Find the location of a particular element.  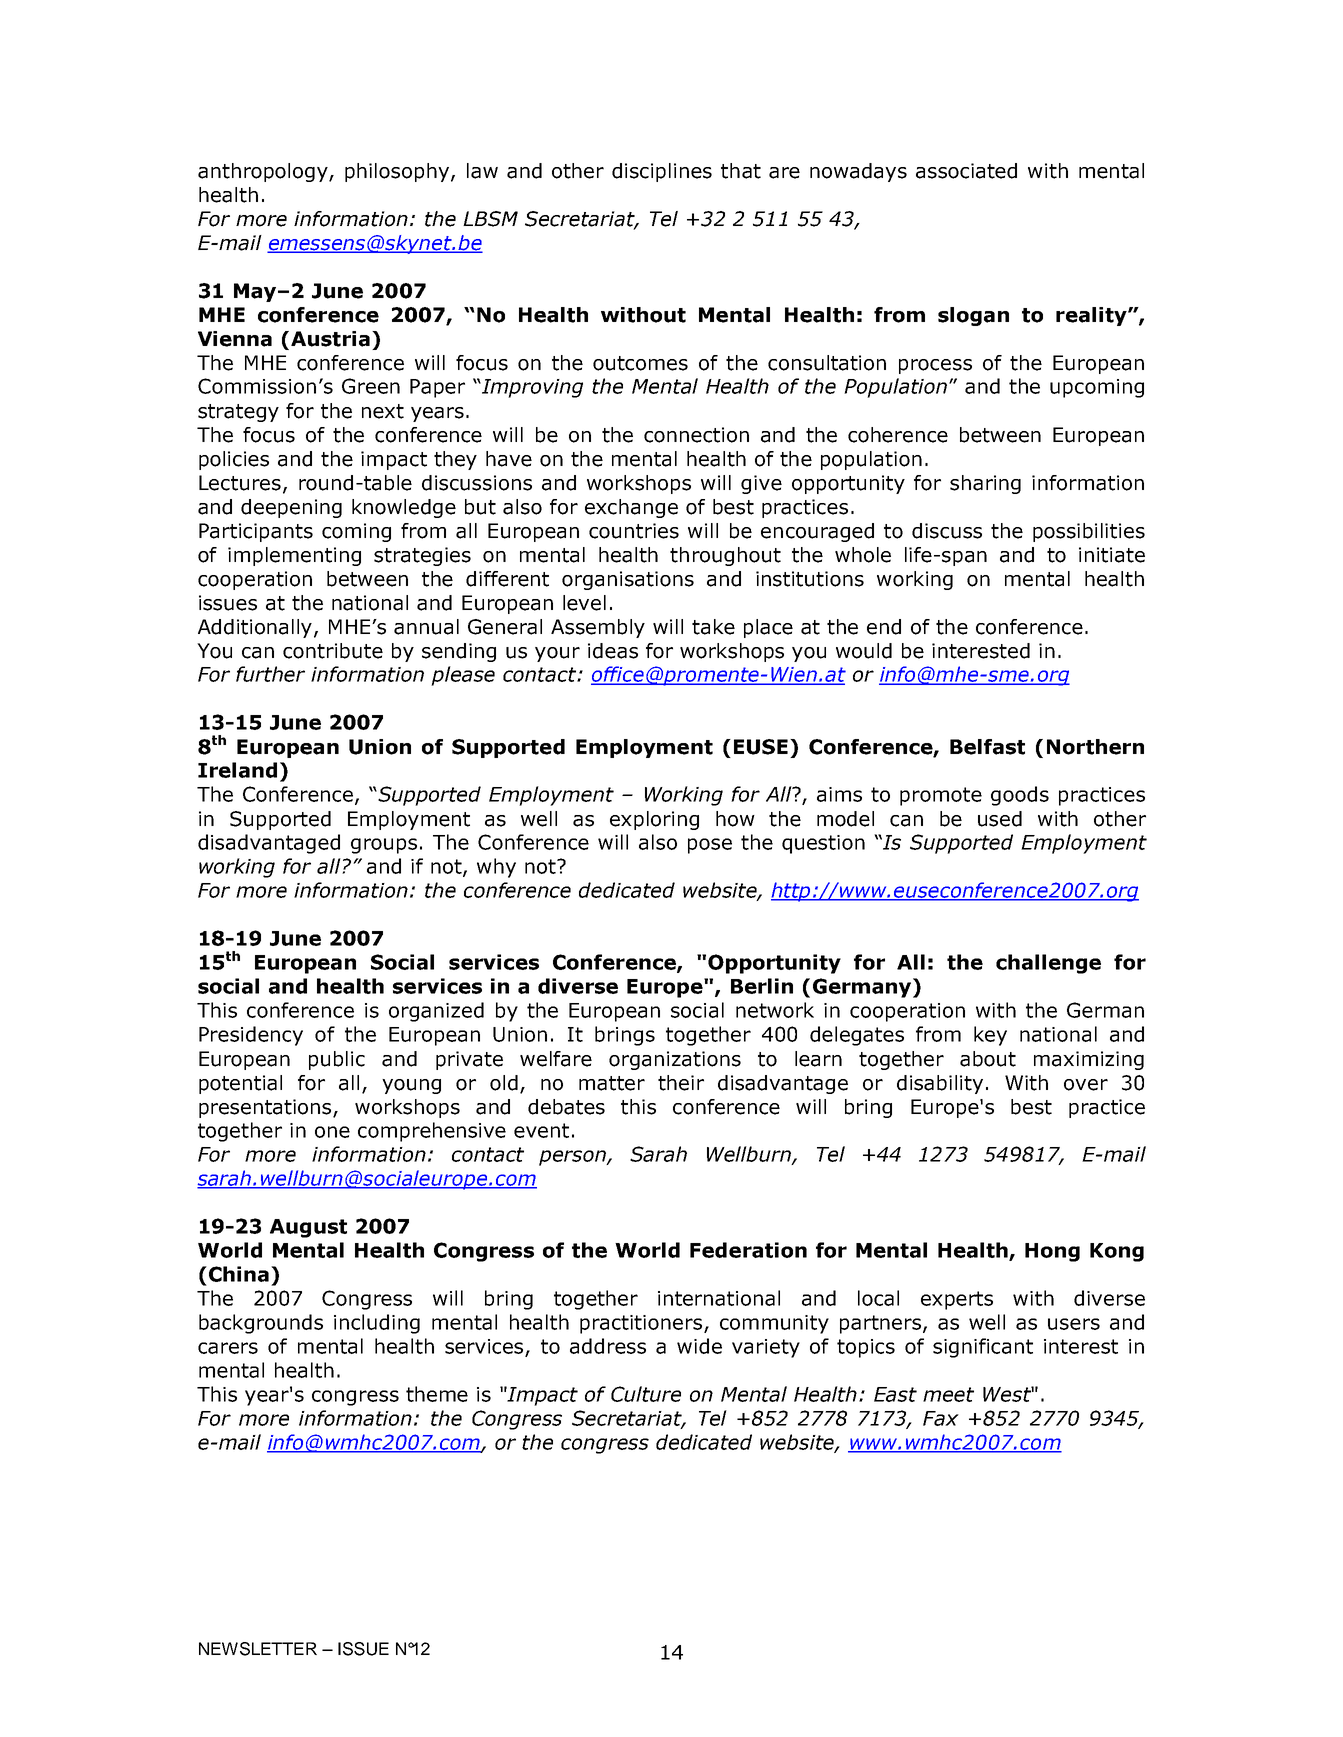

ideas is located at coordinates (613, 651).
